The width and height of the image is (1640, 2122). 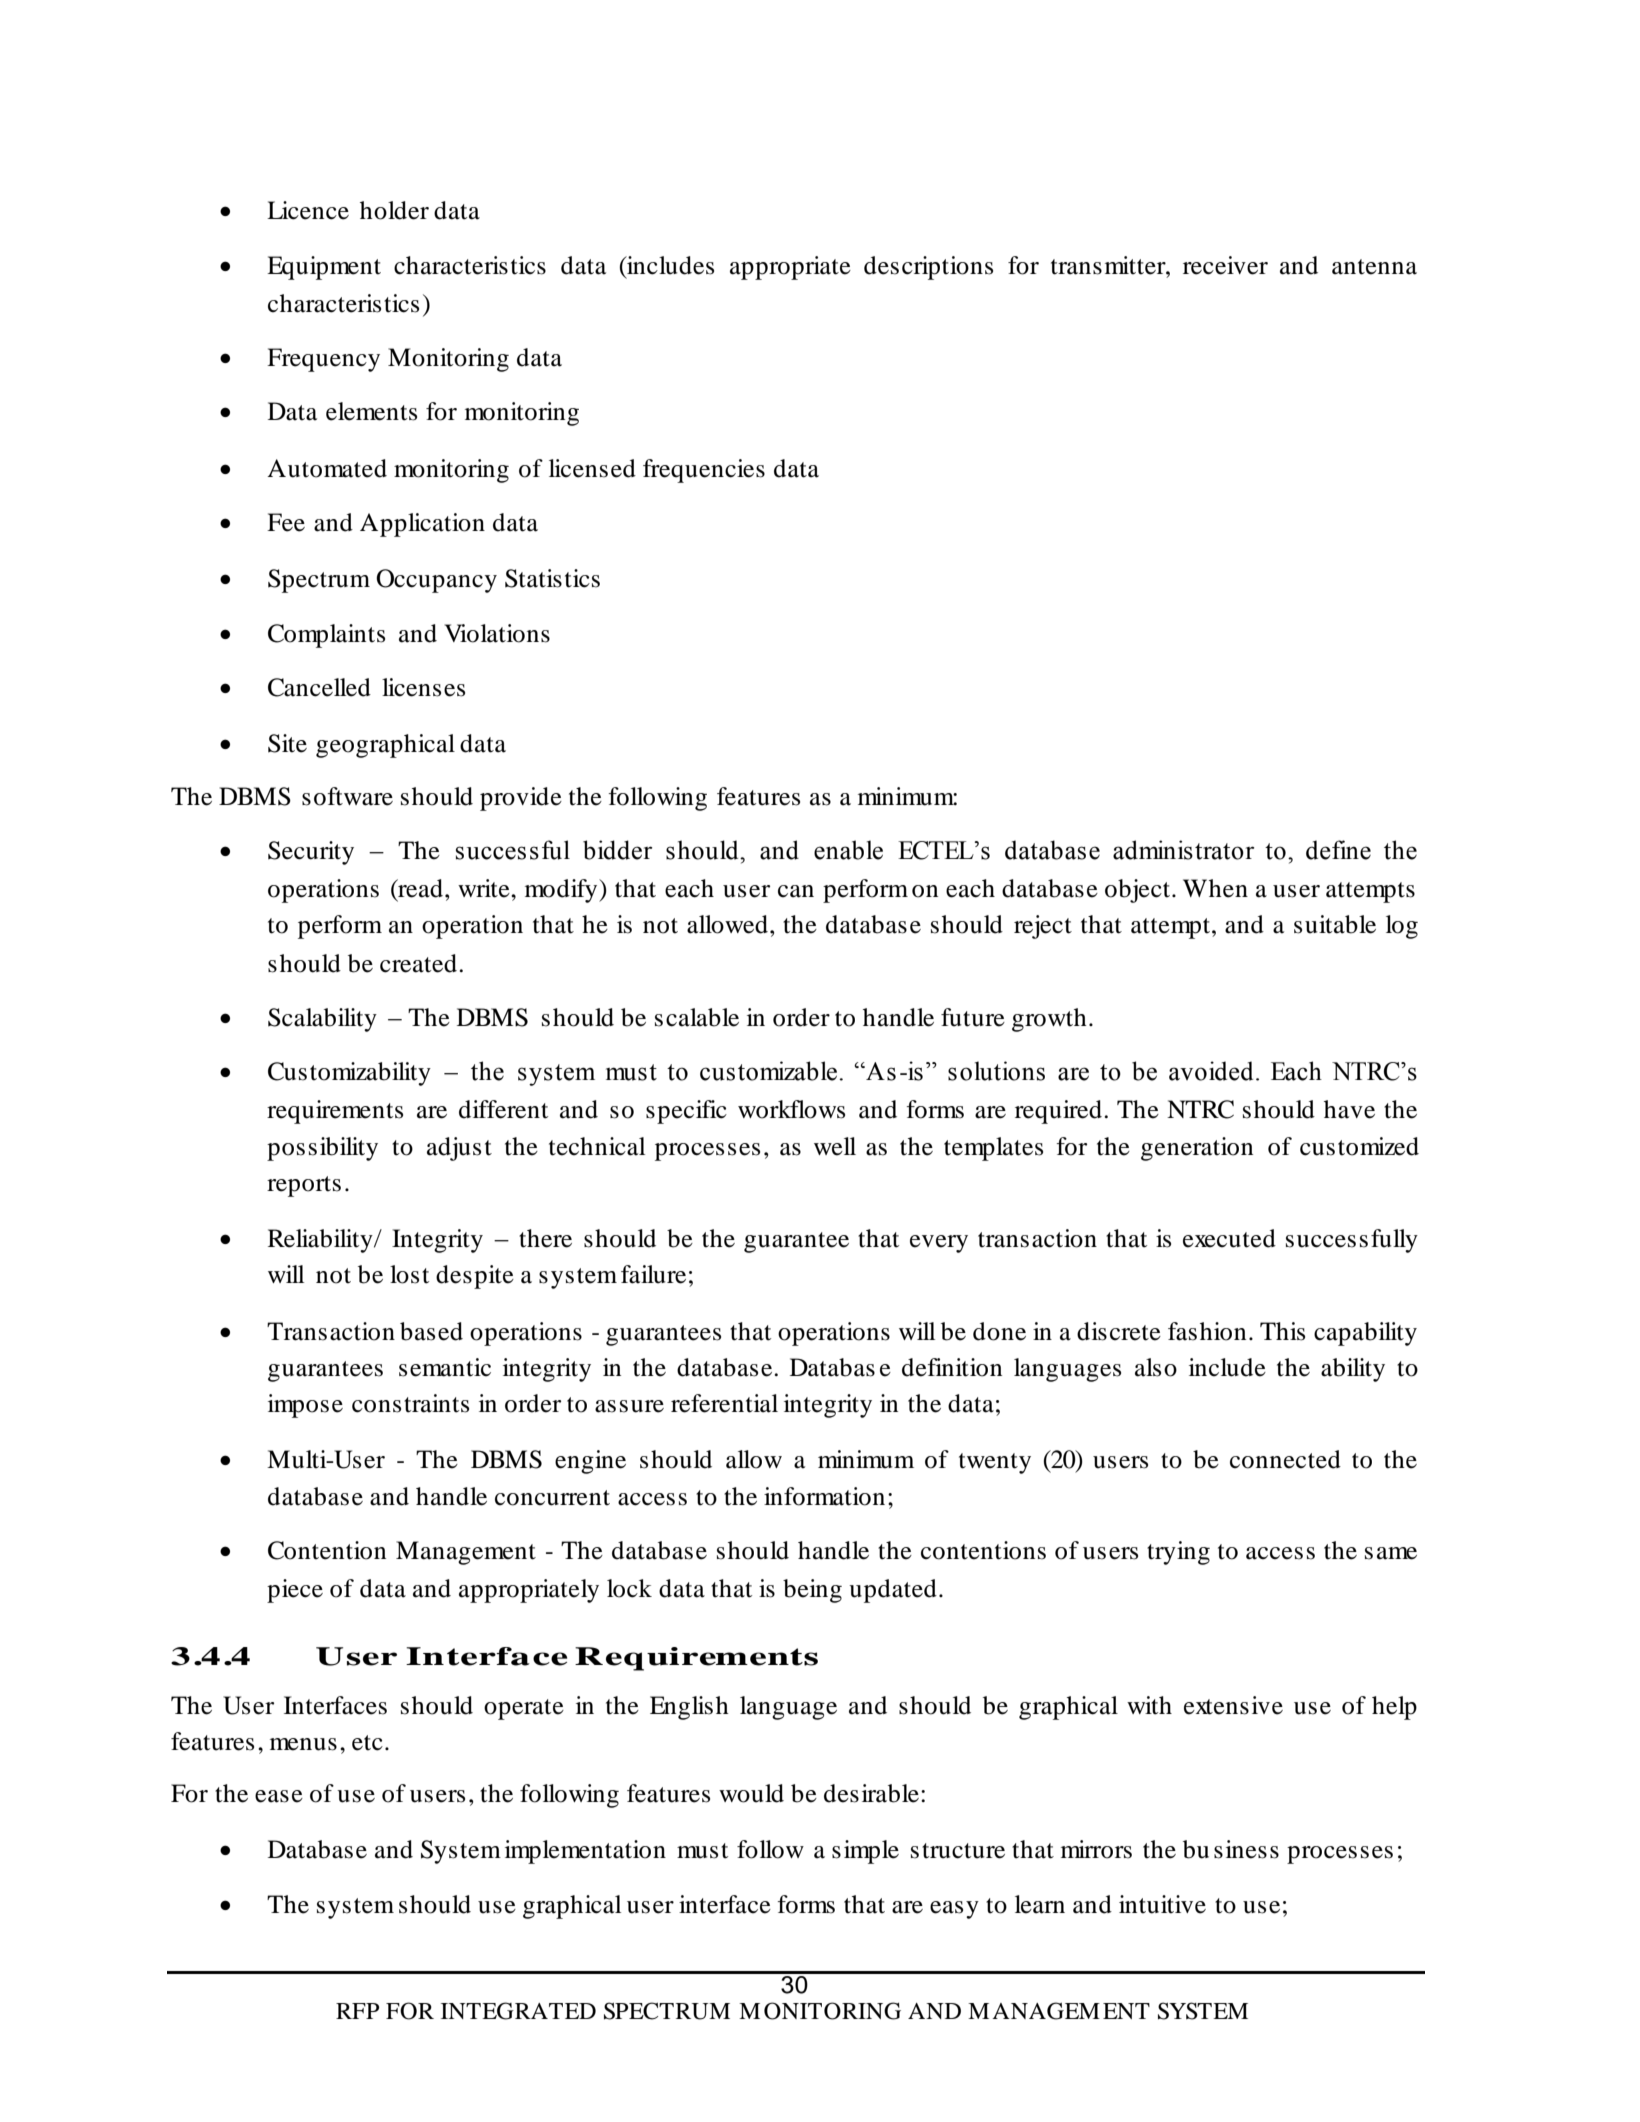 I want to click on enable, so click(x=848, y=850).
